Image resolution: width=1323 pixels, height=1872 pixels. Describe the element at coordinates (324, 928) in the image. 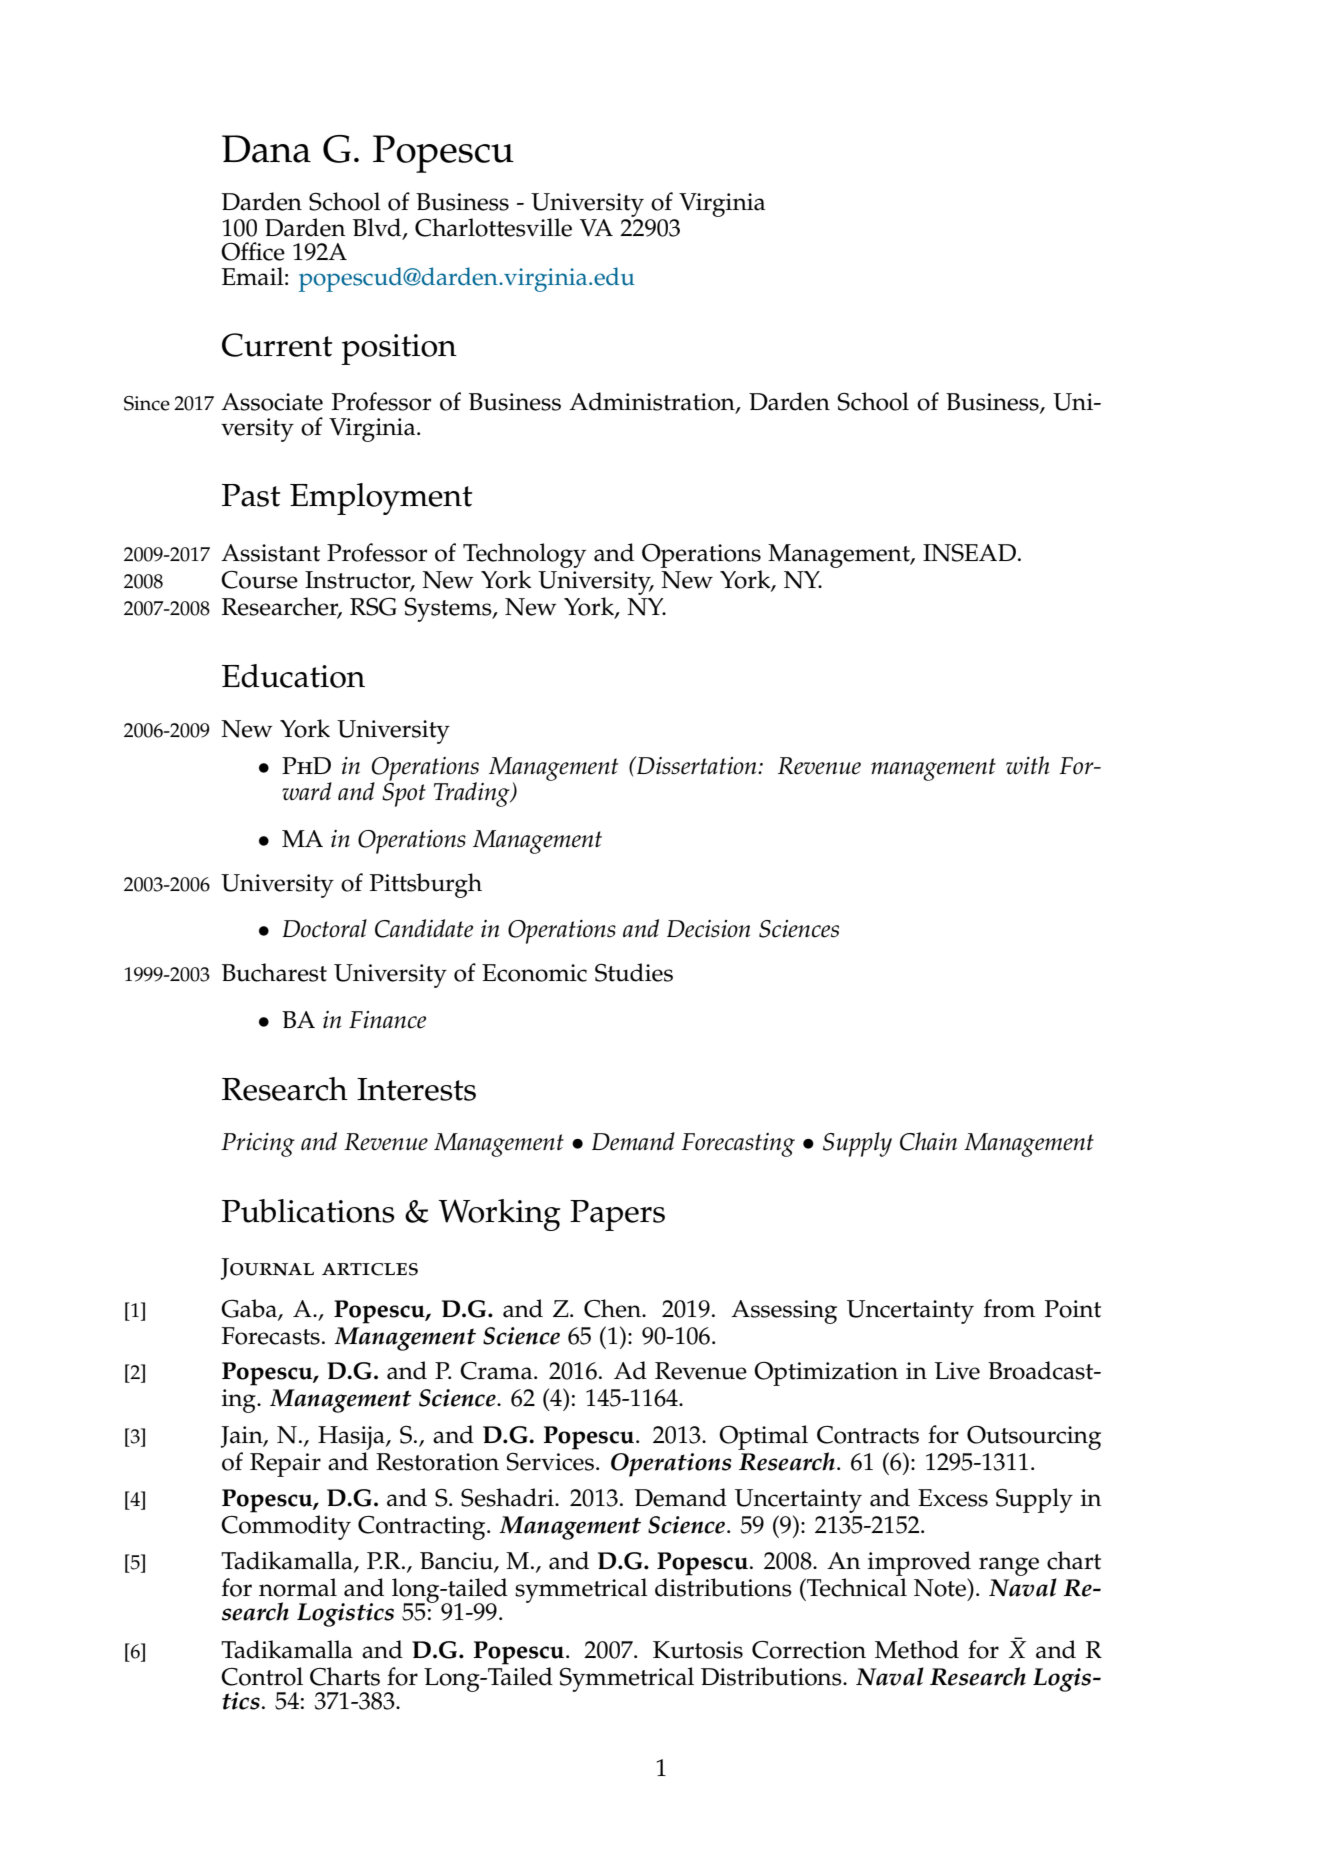

I see `Doctoral` at that location.
